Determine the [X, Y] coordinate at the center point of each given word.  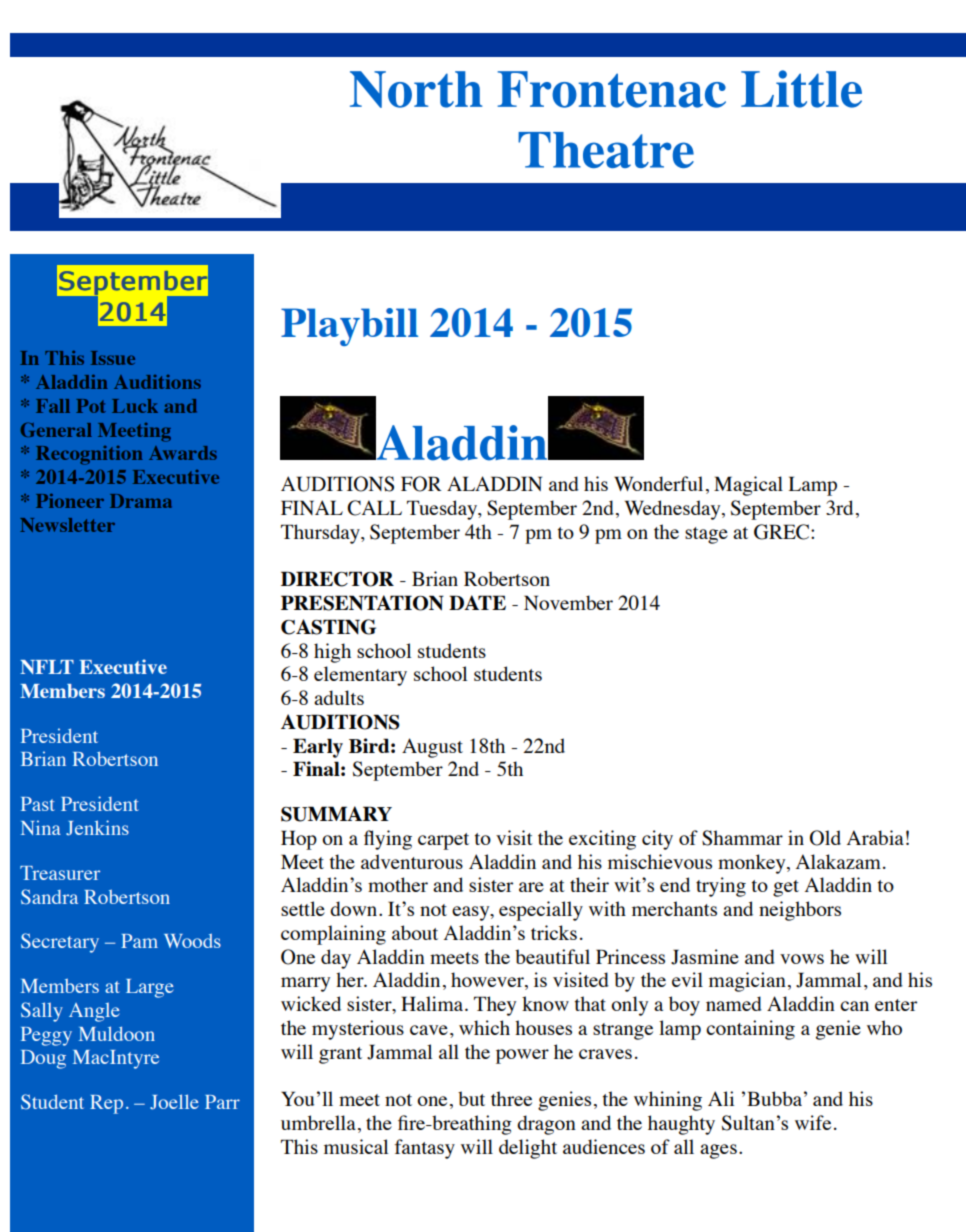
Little [801, 89]
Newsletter [67, 525]
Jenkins [97, 828]
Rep [106, 1104]
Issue [113, 358]
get [786, 888]
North [416, 89]
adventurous [412, 861]
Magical [748, 486]
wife [813, 1122]
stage [706, 535]
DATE [477, 602]
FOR [421, 484]
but [471, 1098]
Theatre [606, 150]
